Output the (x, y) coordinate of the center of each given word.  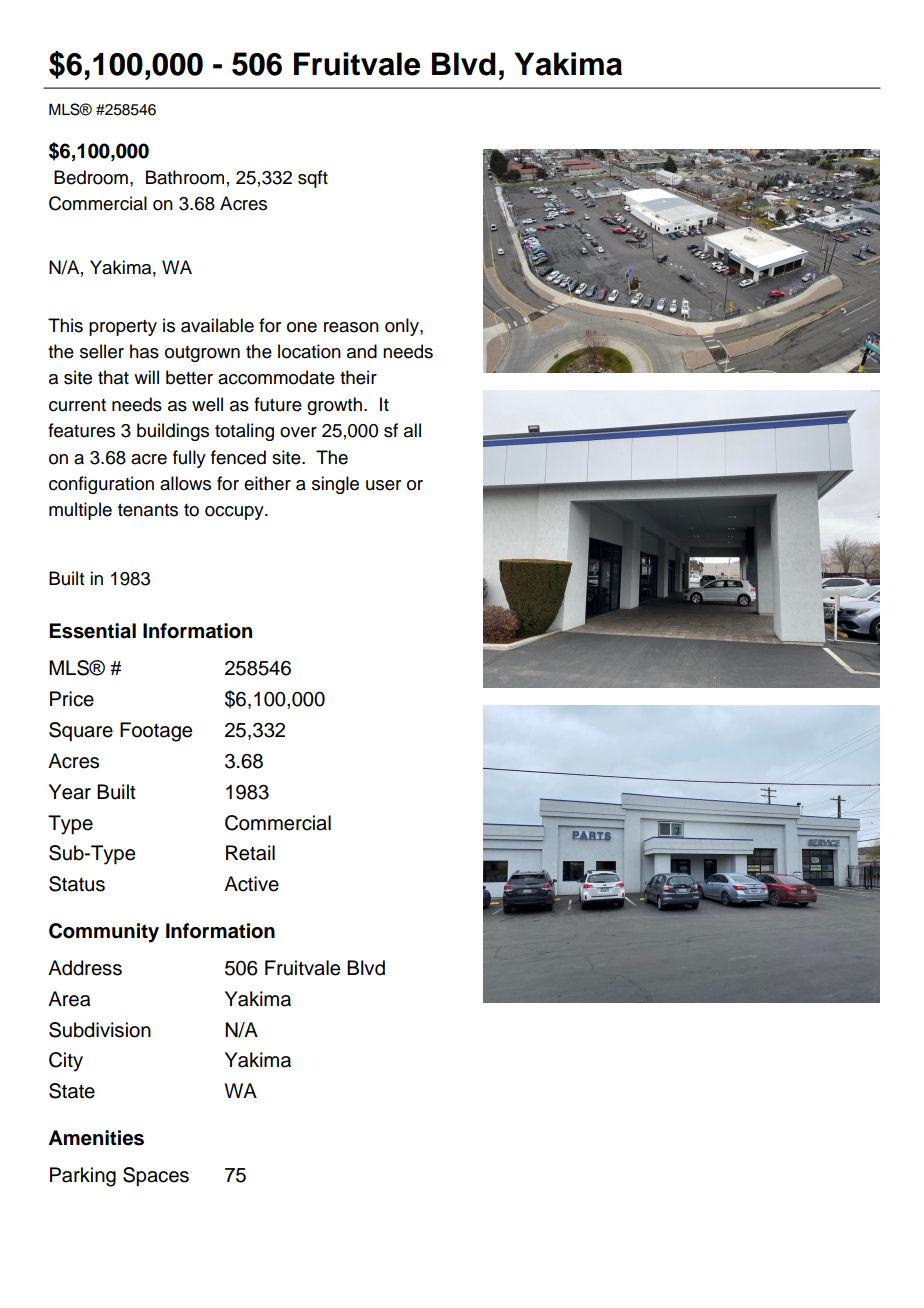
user (383, 485)
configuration (101, 485)
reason (351, 327)
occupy (235, 513)
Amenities (96, 1138)
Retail (250, 853)
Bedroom (91, 177)
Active (251, 884)
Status (77, 884)
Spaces (156, 1177)
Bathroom (185, 177)
